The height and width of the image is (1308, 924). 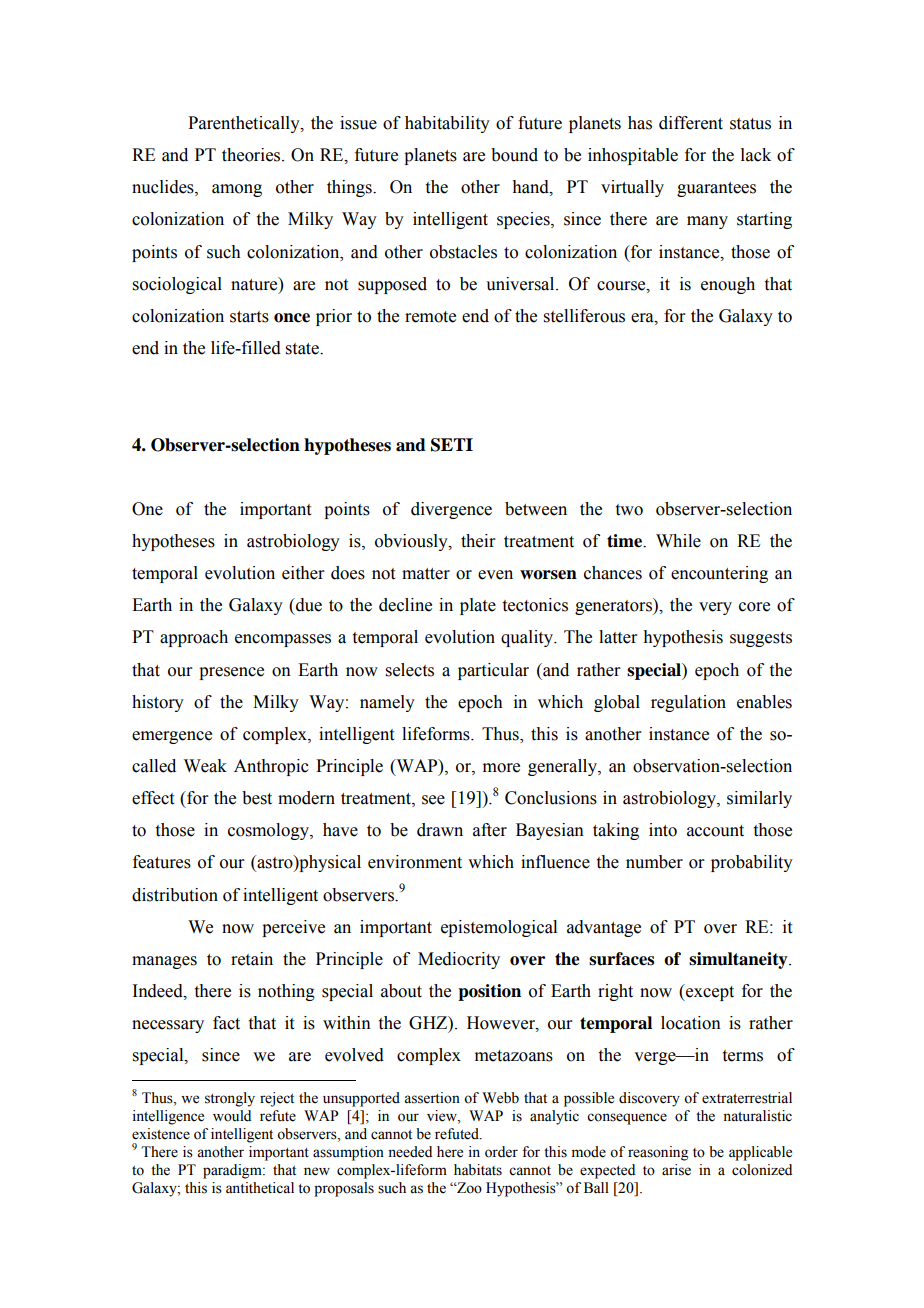 I want to click on While, so click(x=678, y=541).
